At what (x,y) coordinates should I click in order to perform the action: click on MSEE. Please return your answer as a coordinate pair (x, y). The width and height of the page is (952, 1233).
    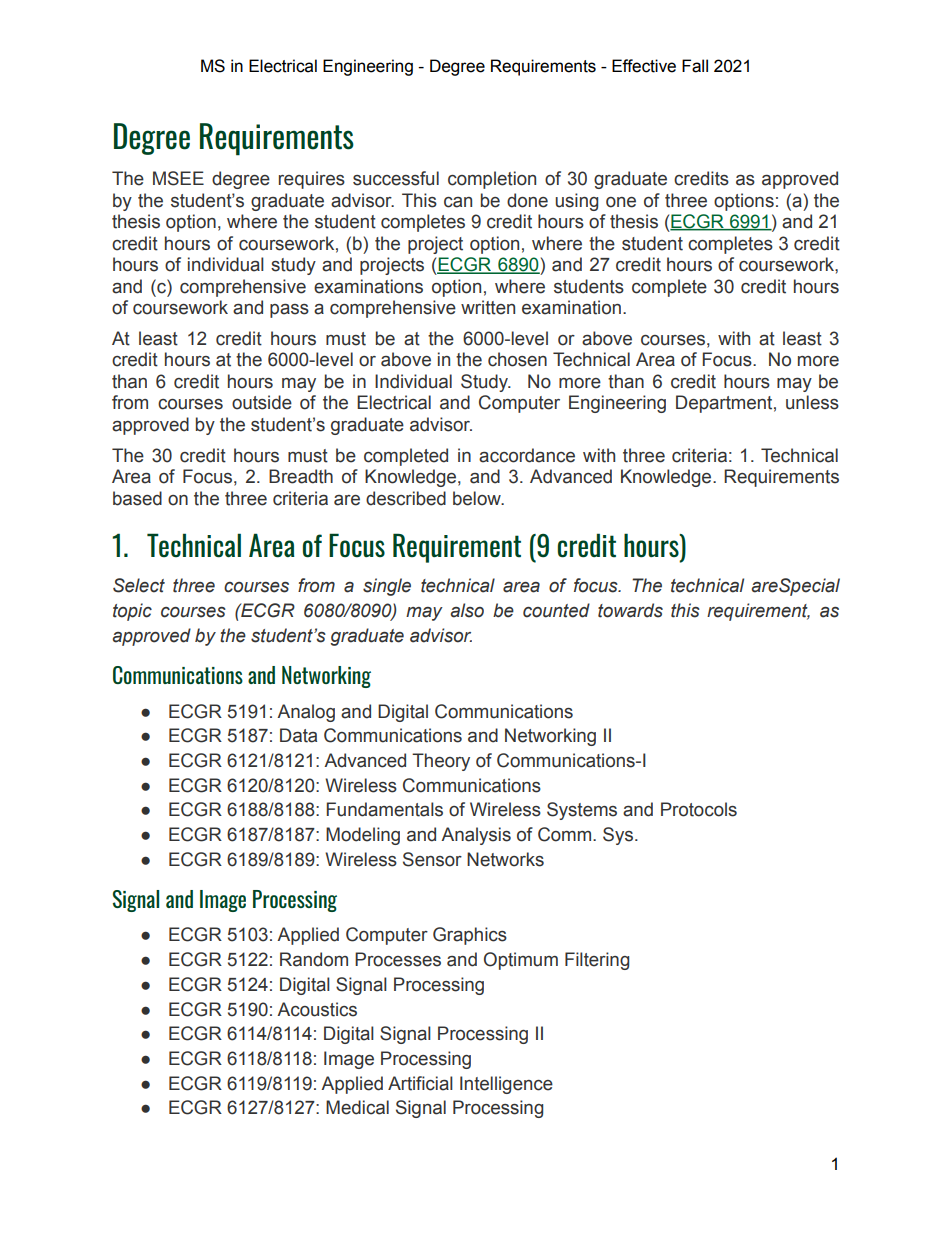
    Looking at the image, I should click on (178, 178).
